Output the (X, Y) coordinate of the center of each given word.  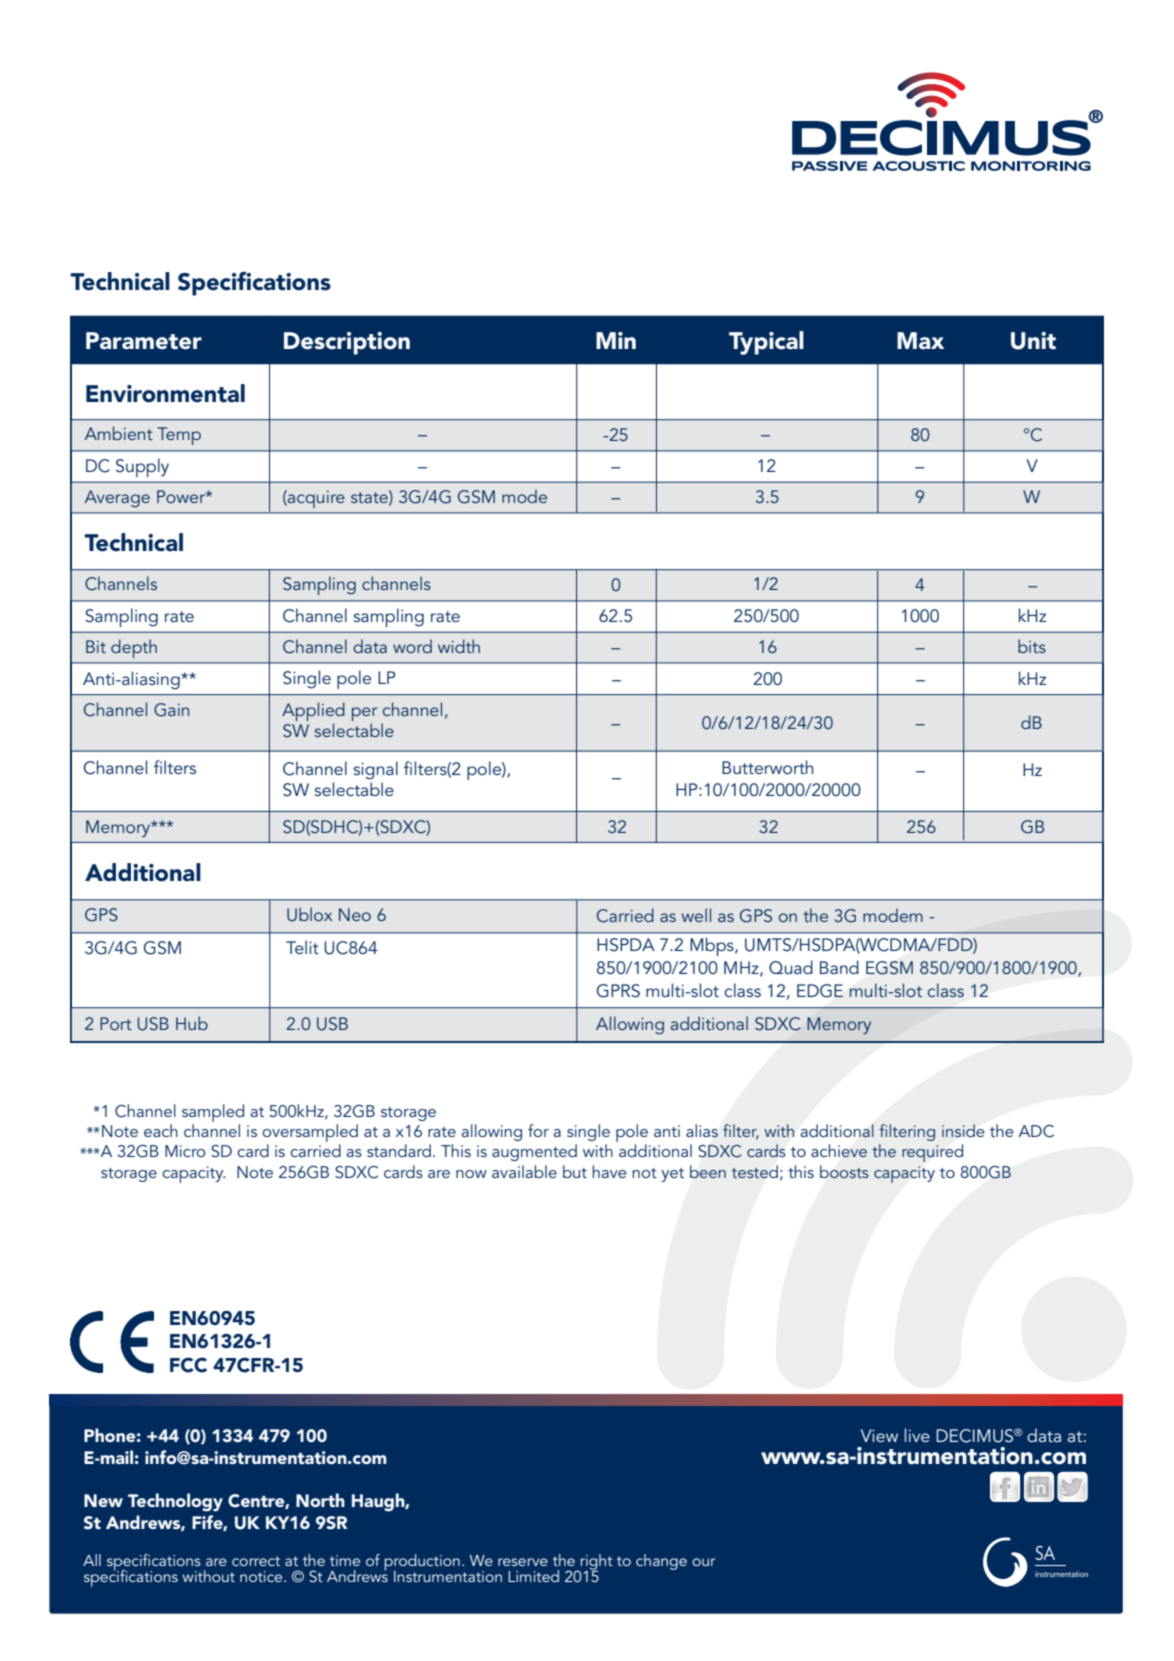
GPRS (618, 991)
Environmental (165, 393)
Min (616, 340)
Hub (192, 1023)
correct (256, 1561)
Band (839, 967)
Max (920, 341)
